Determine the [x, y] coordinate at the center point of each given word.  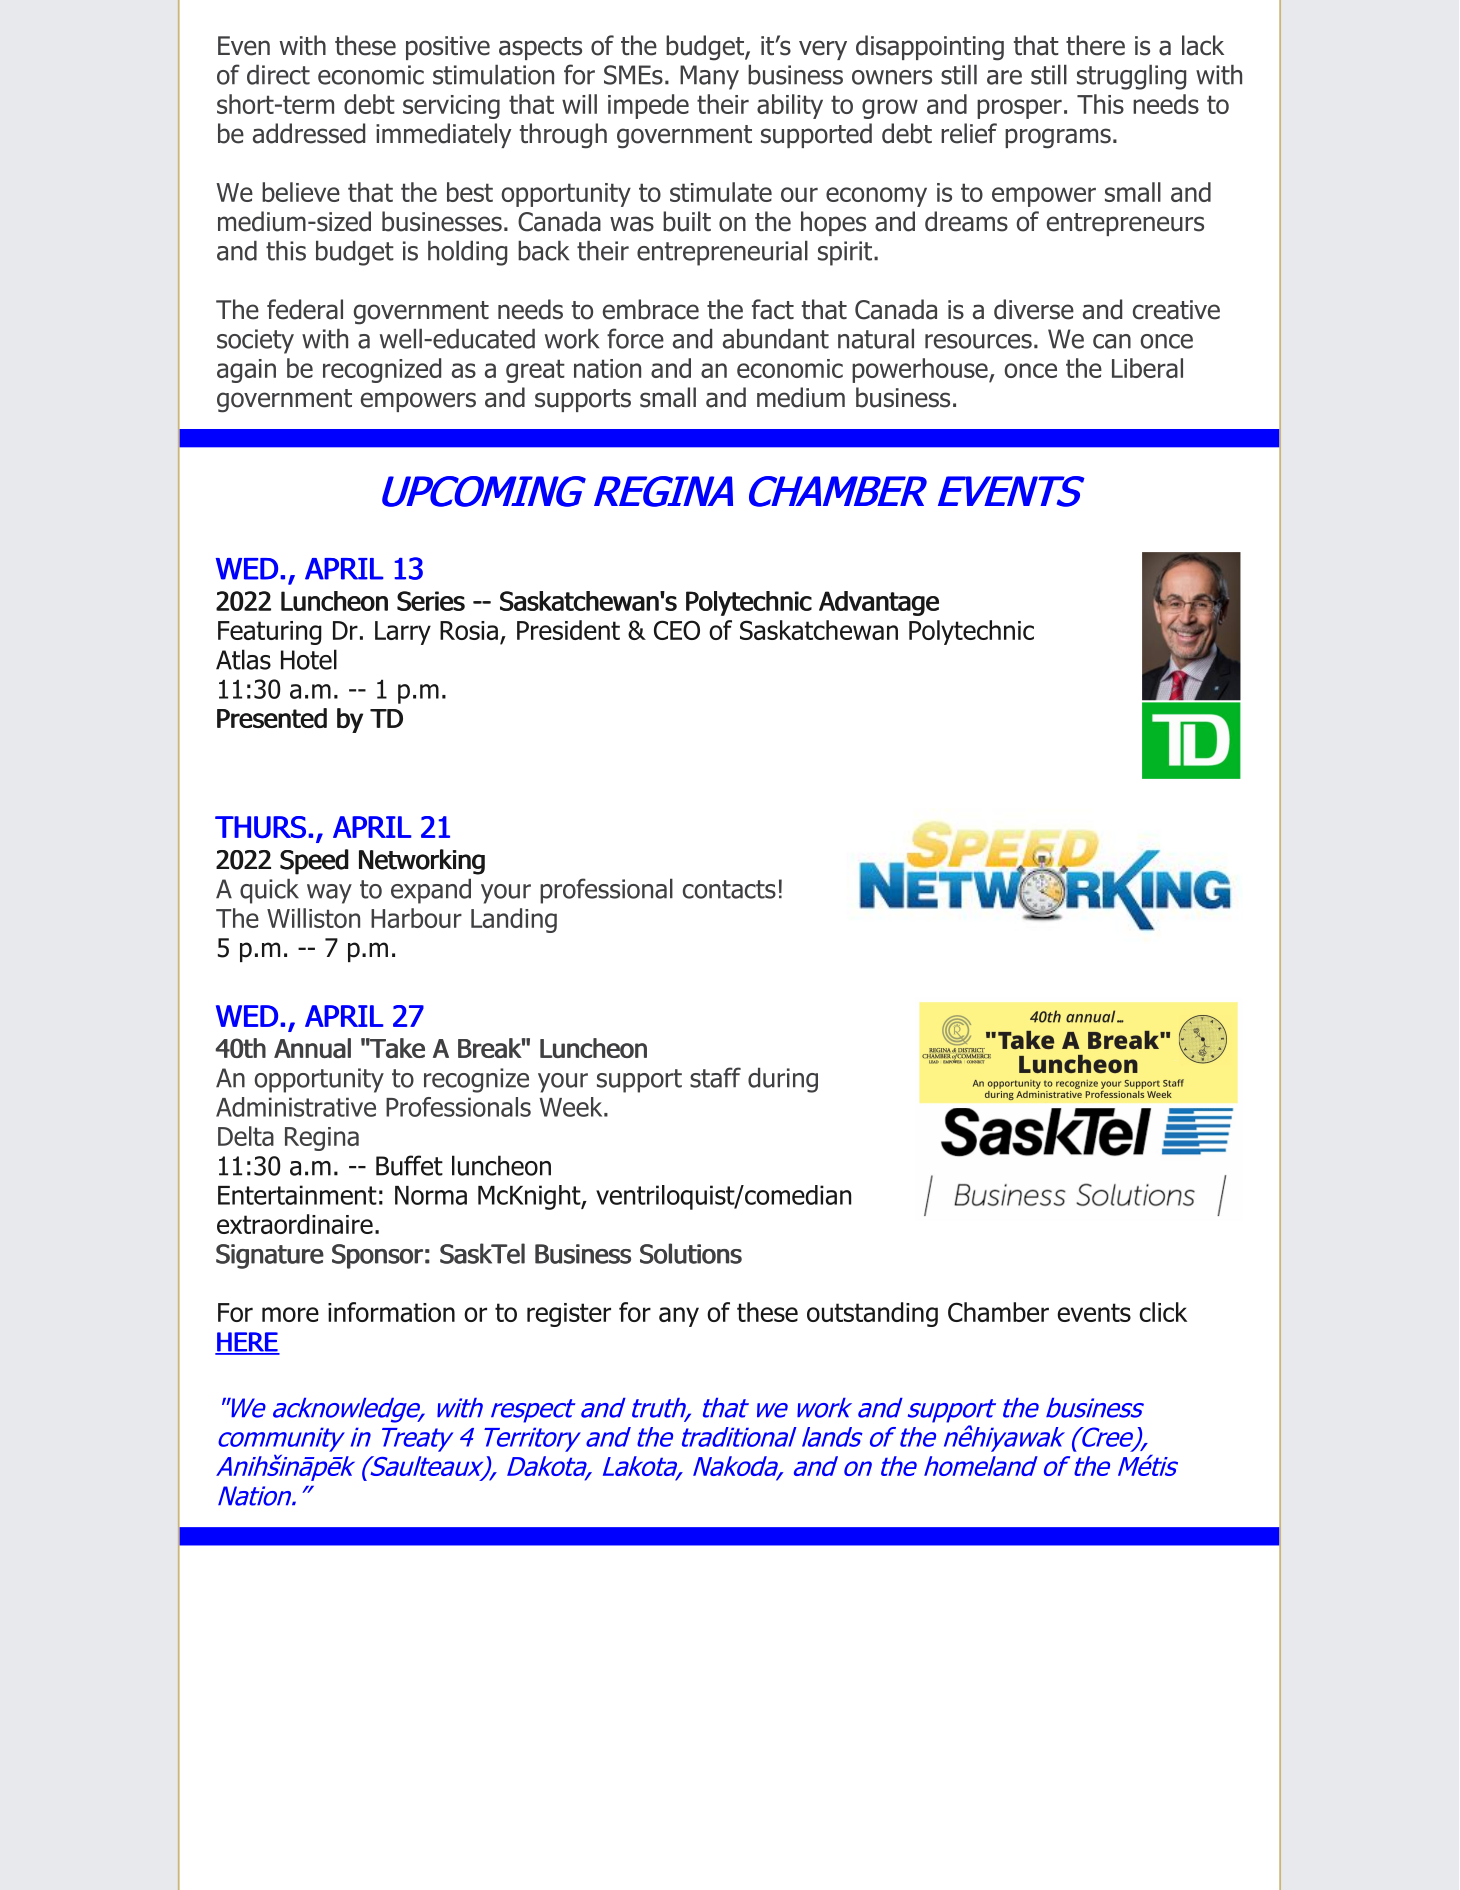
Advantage [879, 603]
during [783, 1080]
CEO [677, 630]
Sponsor [377, 1256]
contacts [729, 889]
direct [278, 75]
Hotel [309, 659]
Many [709, 77]
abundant [776, 339]
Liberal [1147, 368]
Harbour [416, 918]
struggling [1131, 77]
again [246, 371]
